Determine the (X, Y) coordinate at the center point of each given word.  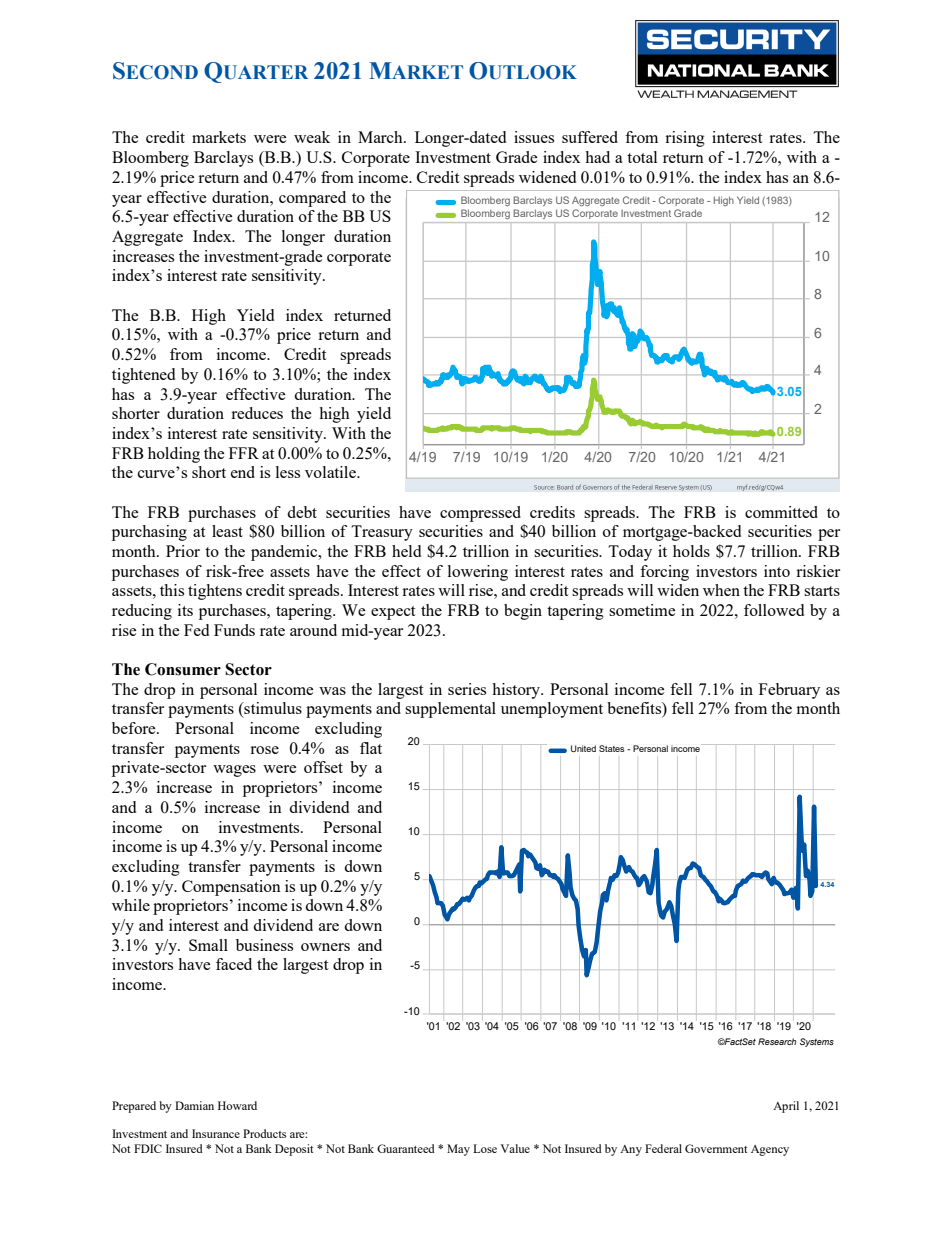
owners (325, 947)
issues (534, 137)
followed (774, 610)
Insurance (216, 1133)
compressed (480, 514)
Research (777, 1041)
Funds (234, 630)
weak (312, 137)
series (467, 689)
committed (781, 512)
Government (716, 1148)
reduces (257, 413)
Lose (485, 1148)
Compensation (231, 888)
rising (685, 139)
